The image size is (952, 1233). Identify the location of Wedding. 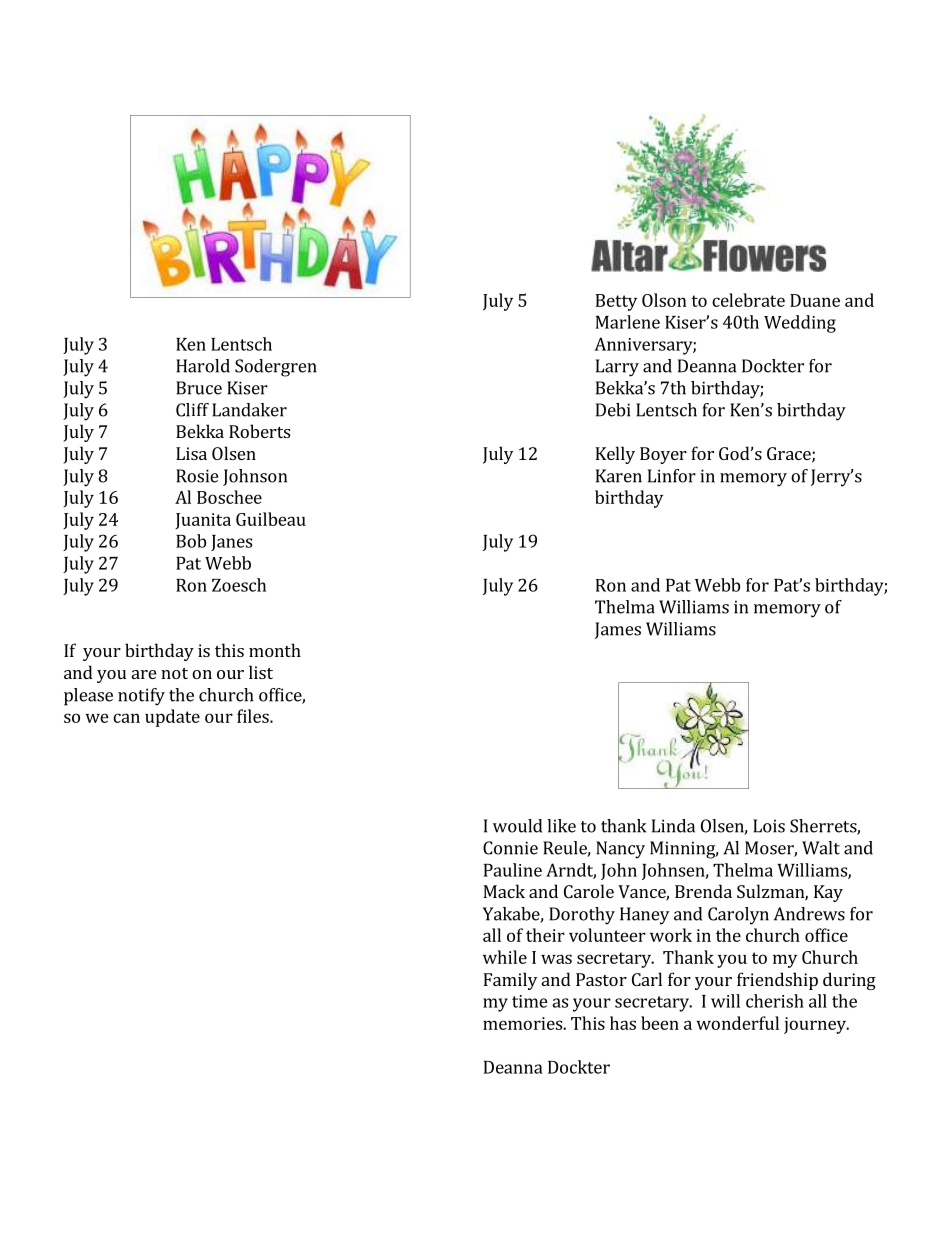
(800, 324).
